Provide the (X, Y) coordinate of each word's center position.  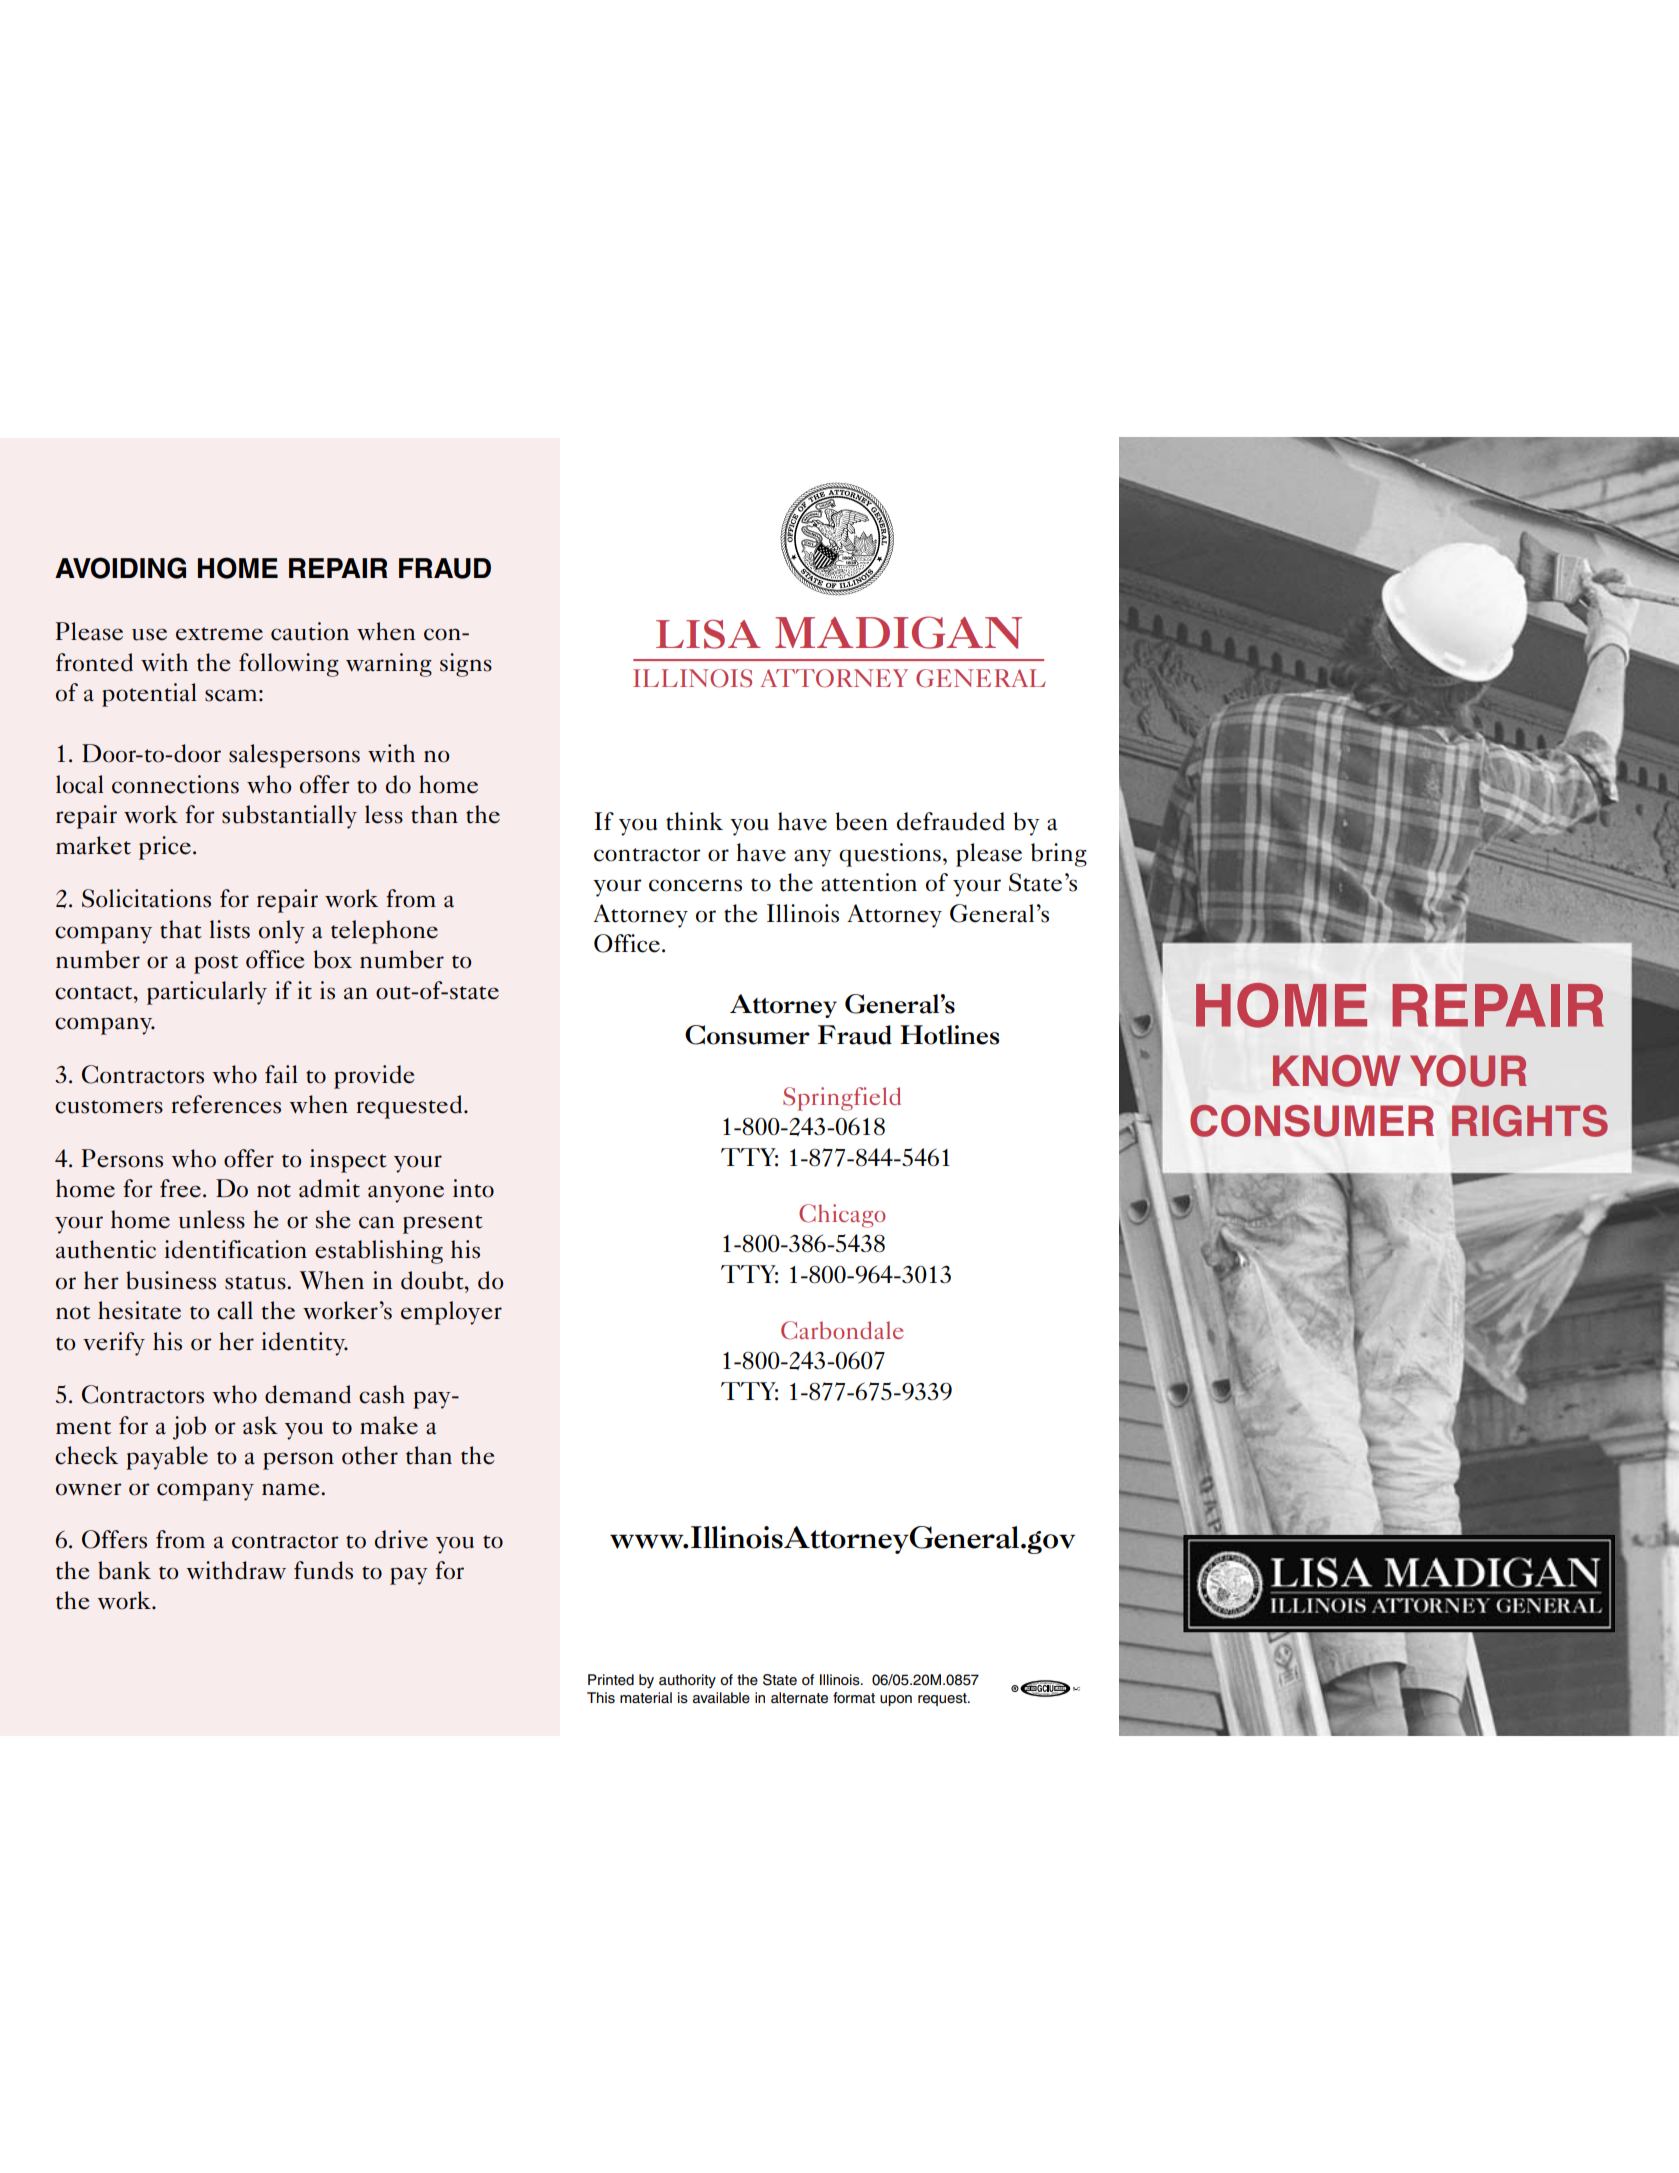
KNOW (1337, 1071)
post (216, 964)
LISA (708, 634)
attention (869, 882)
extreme (219, 634)
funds (323, 1570)
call (235, 1310)
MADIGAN (898, 632)
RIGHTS (1530, 1121)
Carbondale (842, 1330)
